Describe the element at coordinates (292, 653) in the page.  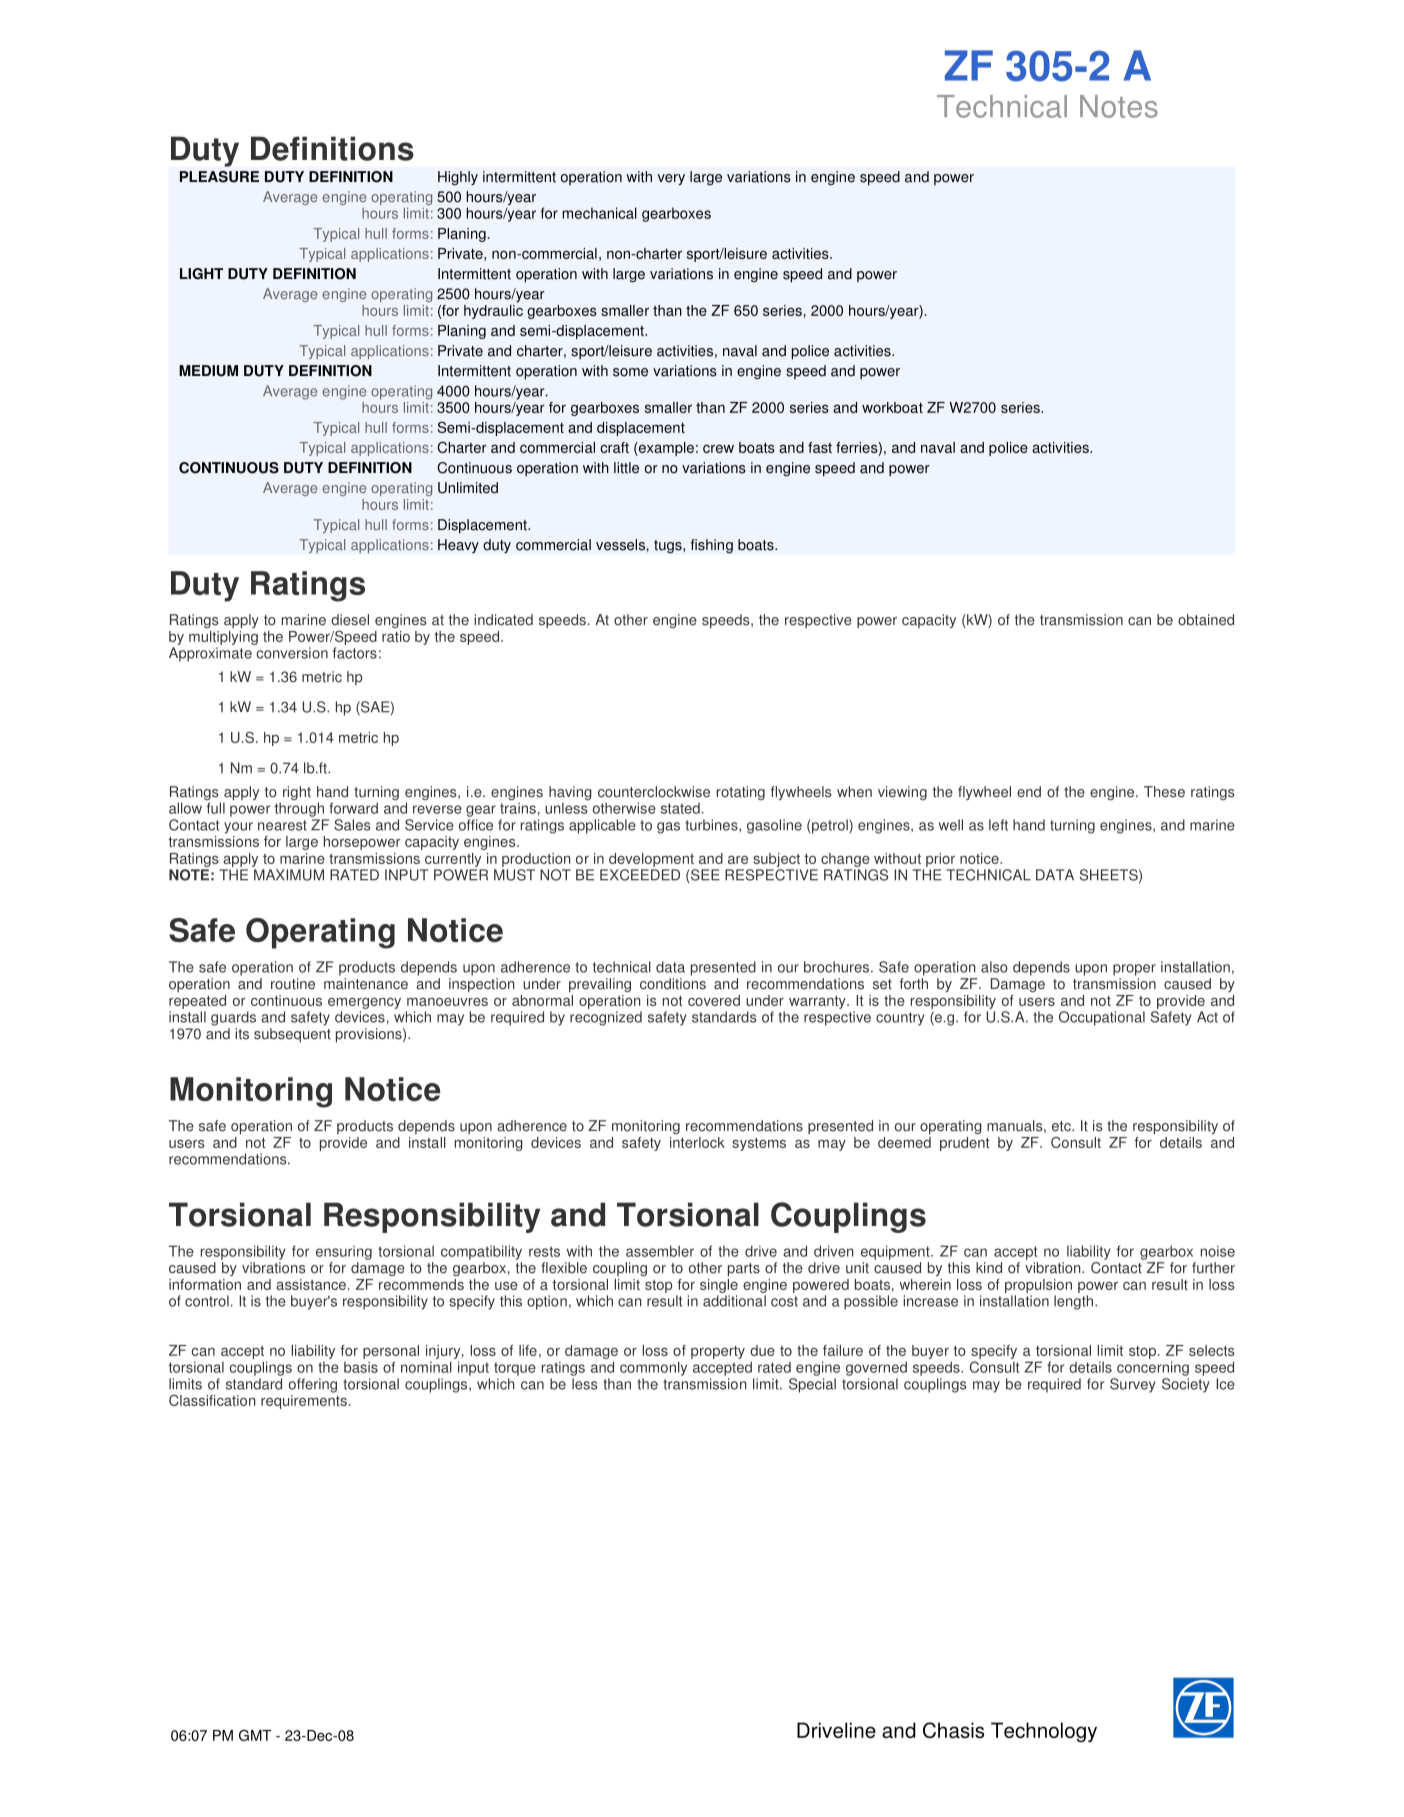
I see `conversion` at that location.
